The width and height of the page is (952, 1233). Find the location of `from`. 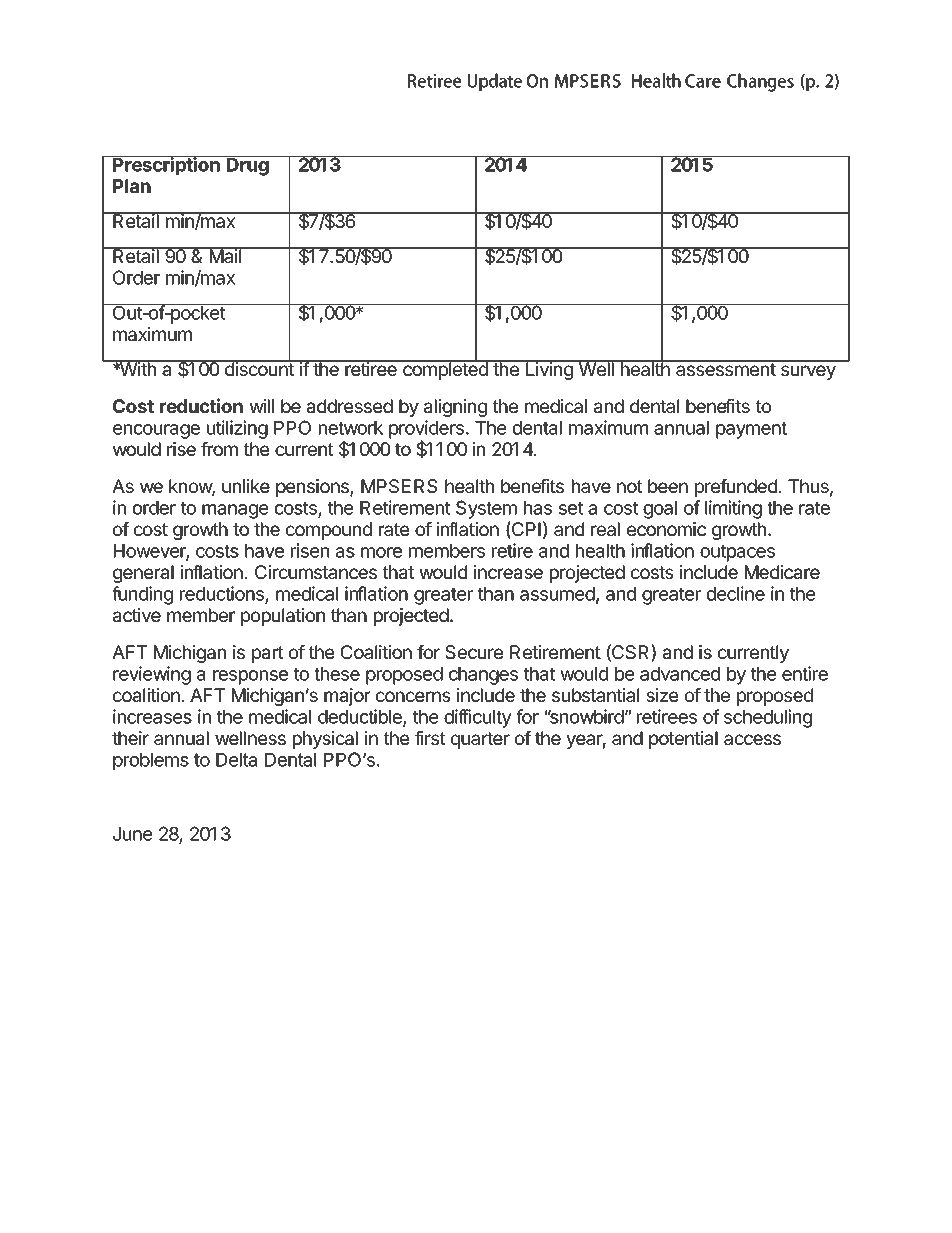

from is located at coordinates (219, 449).
